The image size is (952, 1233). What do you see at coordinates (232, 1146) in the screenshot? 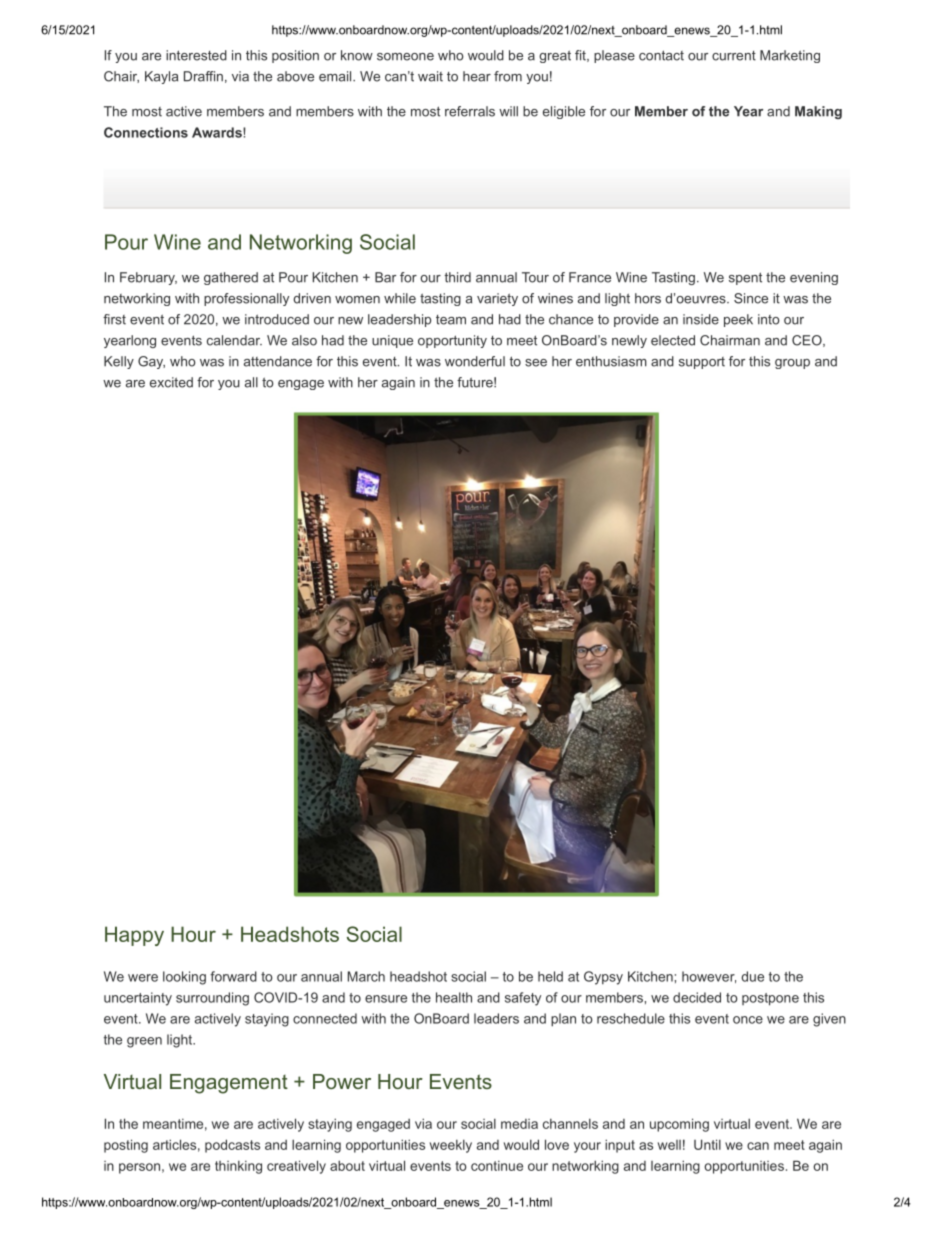
I see `podcasts` at bounding box center [232, 1146].
